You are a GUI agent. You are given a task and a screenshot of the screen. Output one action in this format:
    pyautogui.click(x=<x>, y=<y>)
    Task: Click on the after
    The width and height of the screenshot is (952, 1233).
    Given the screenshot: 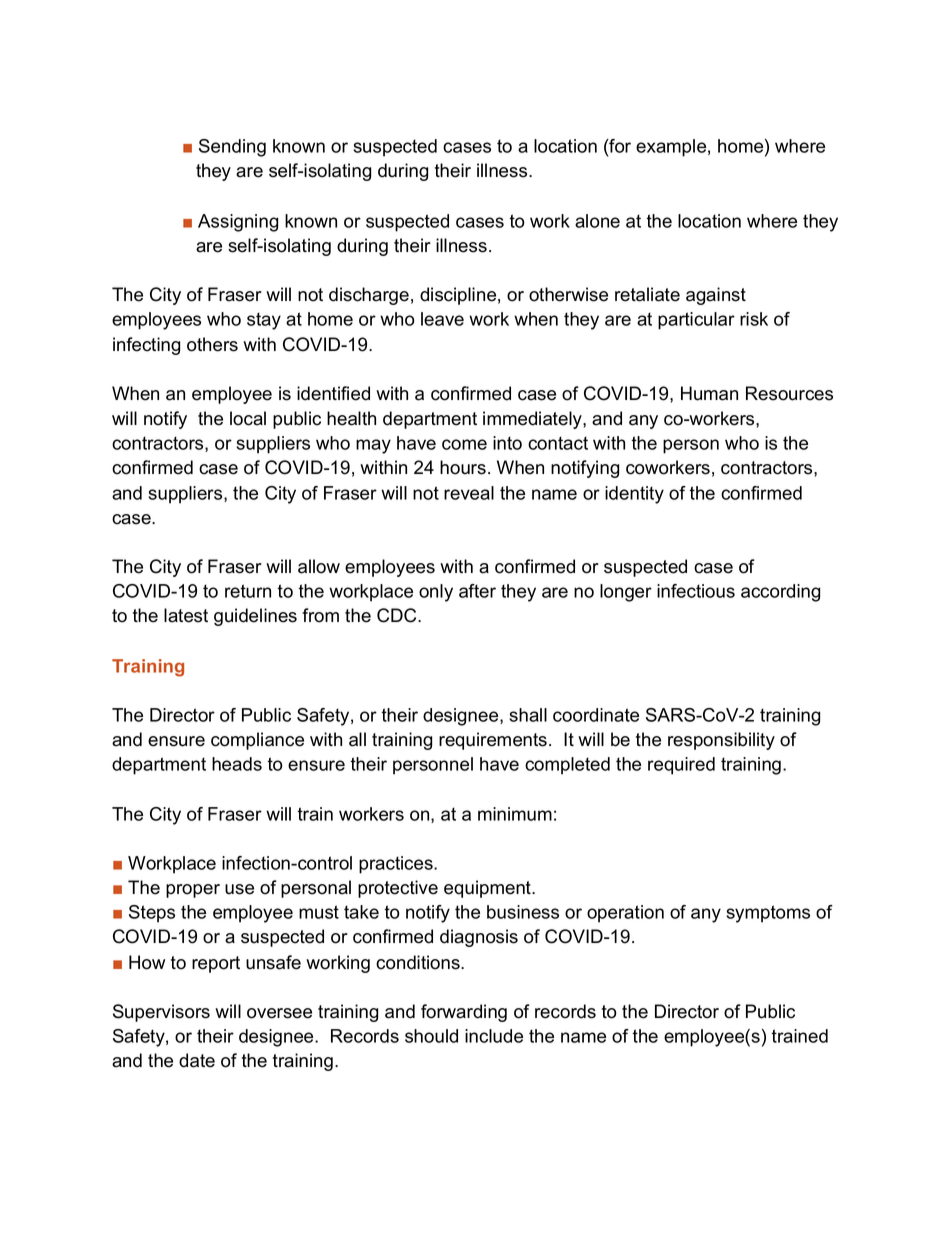 What is the action you would take?
    pyautogui.click(x=477, y=591)
